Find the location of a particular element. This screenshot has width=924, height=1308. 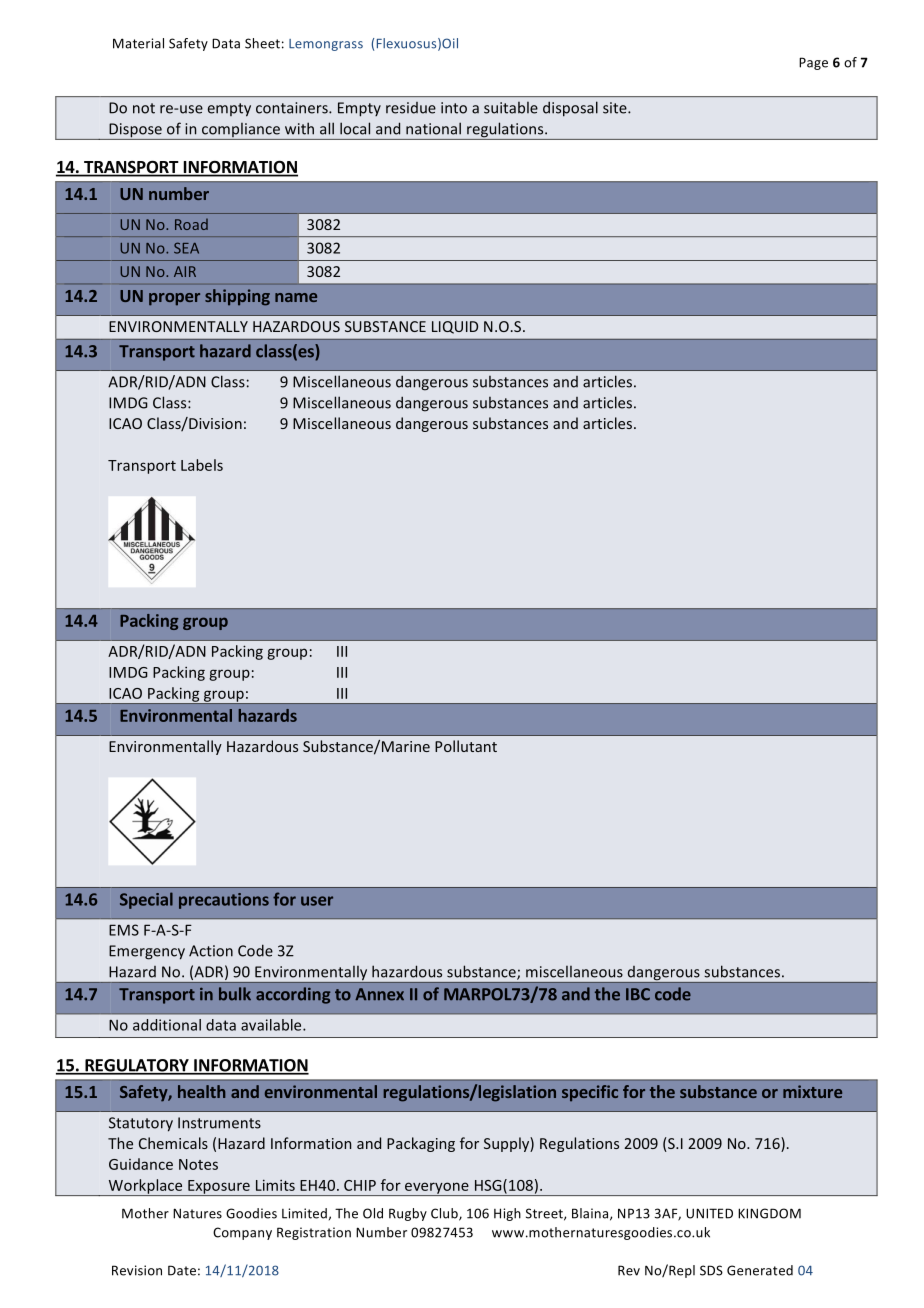

Page is located at coordinates (813, 63).
